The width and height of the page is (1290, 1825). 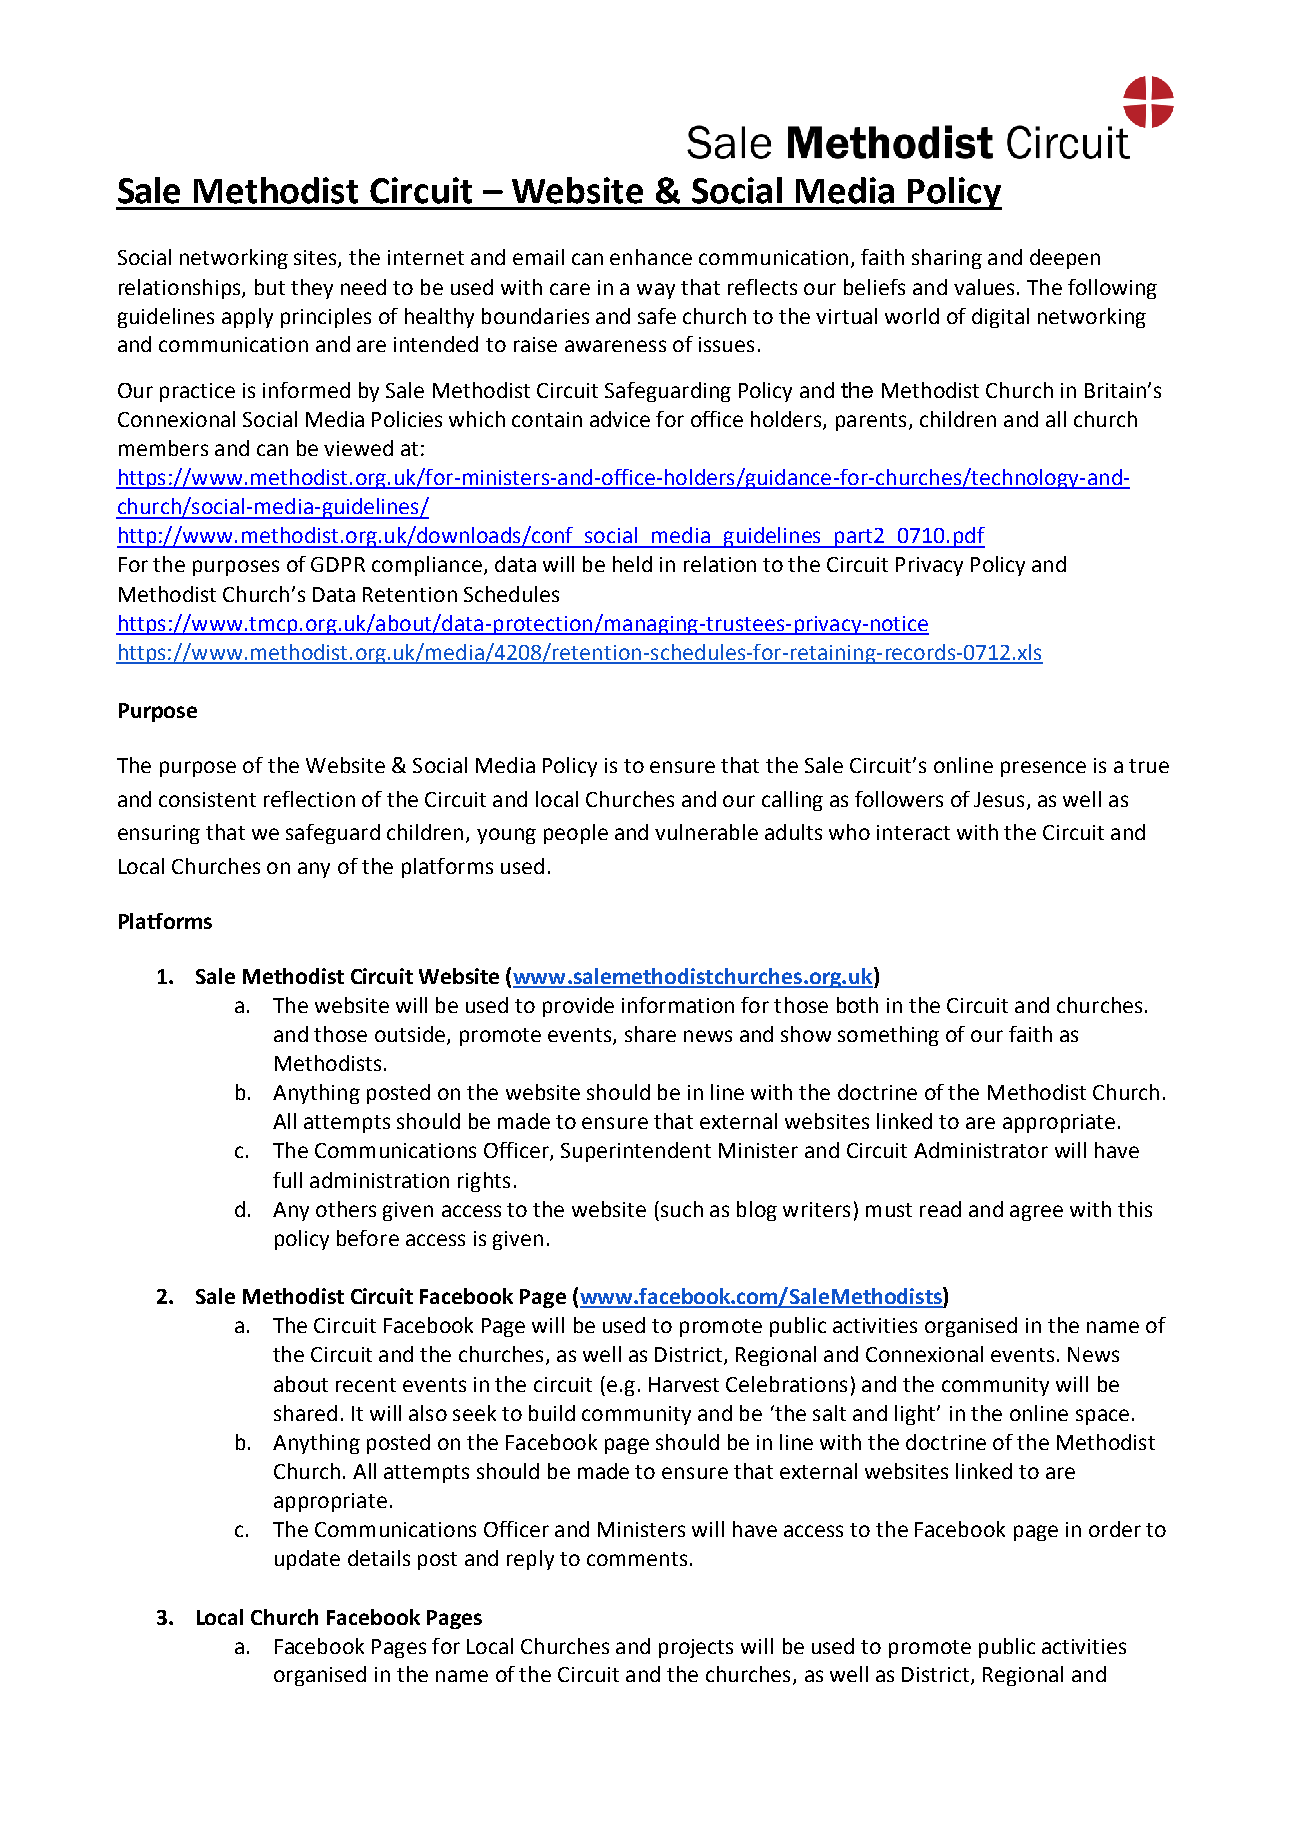 I want to click on reflection, so click(x=309, y=799).
